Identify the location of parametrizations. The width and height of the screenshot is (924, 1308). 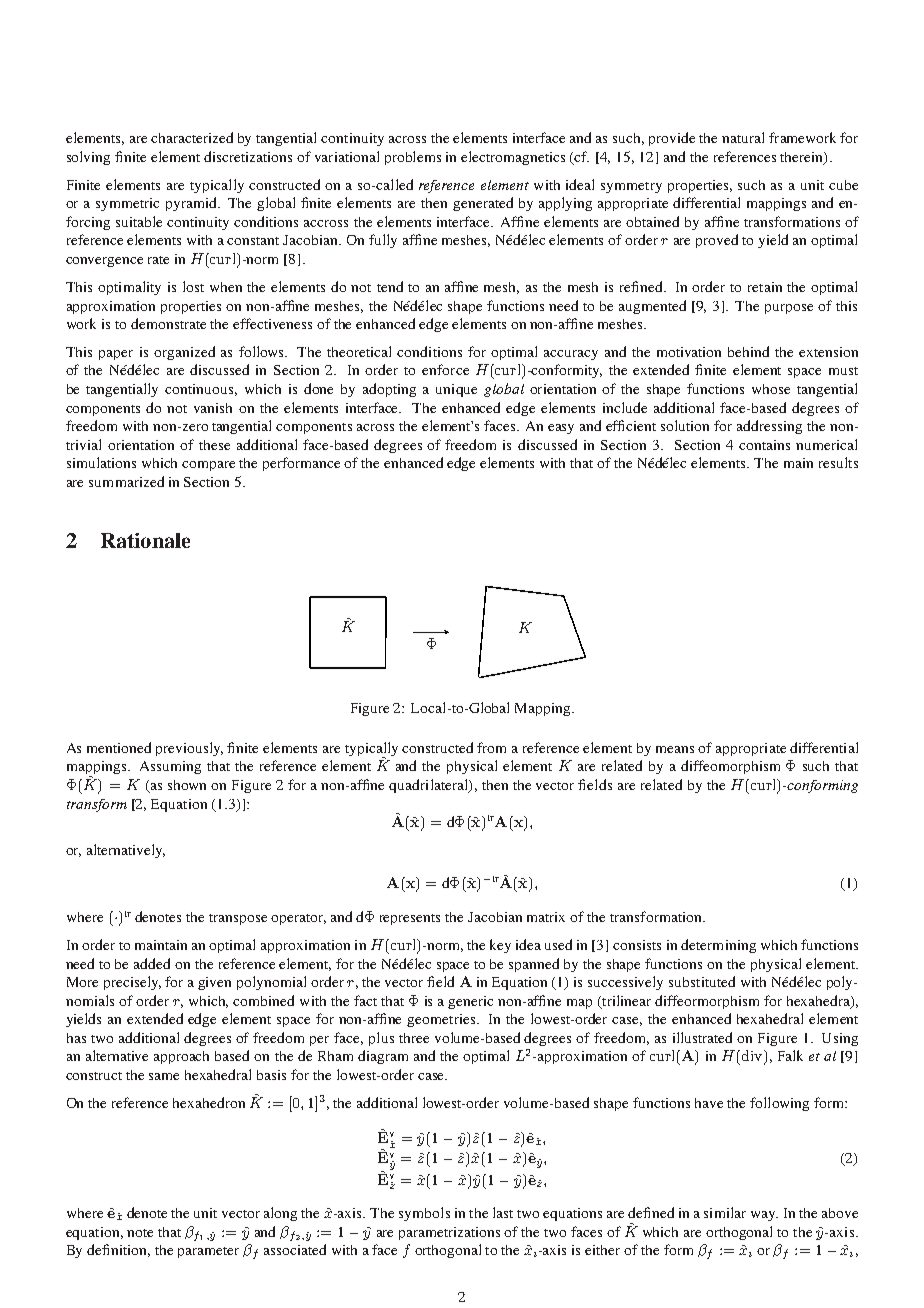
(449, 1233).
